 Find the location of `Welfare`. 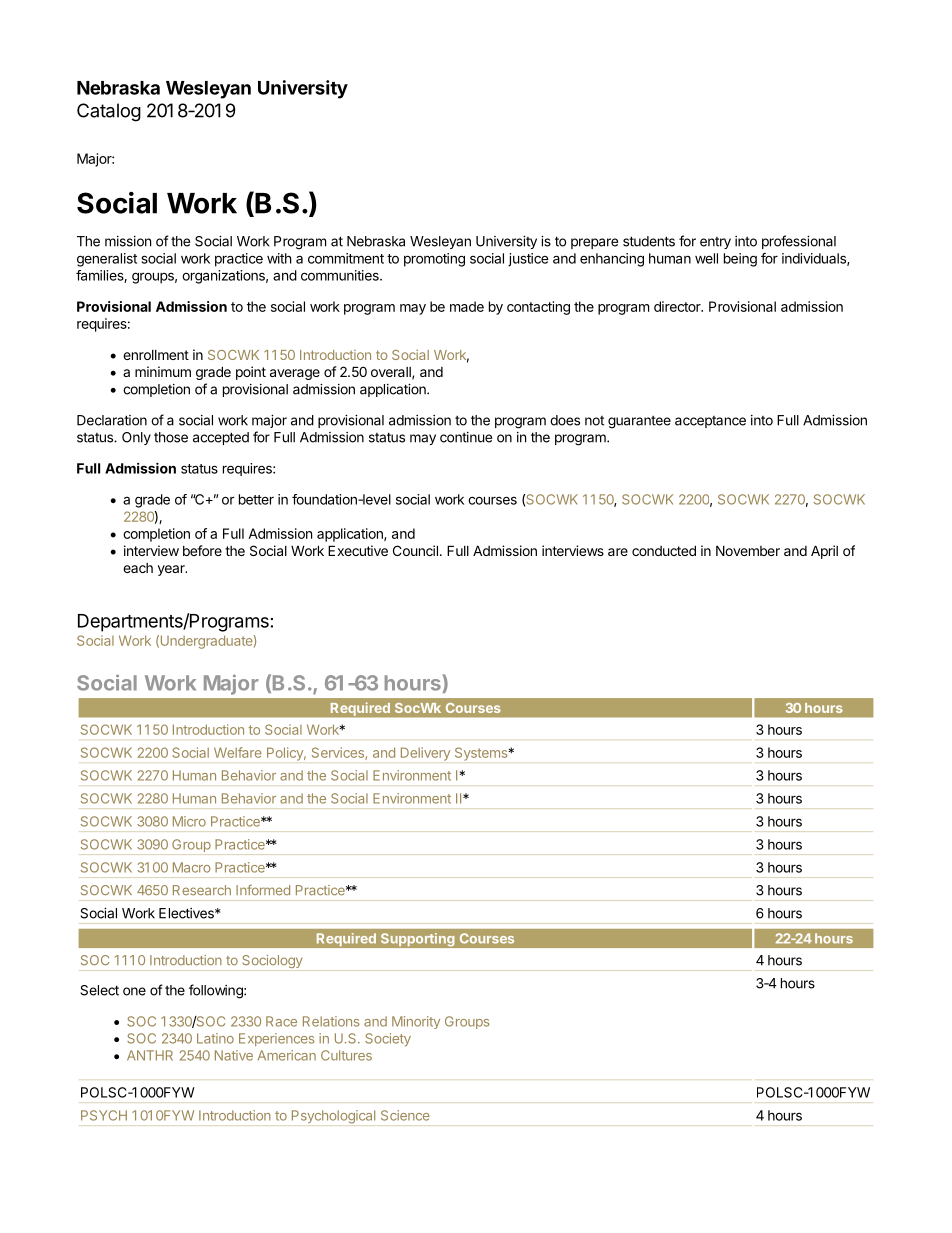

Welfare is located at coordinates (238, 752).
